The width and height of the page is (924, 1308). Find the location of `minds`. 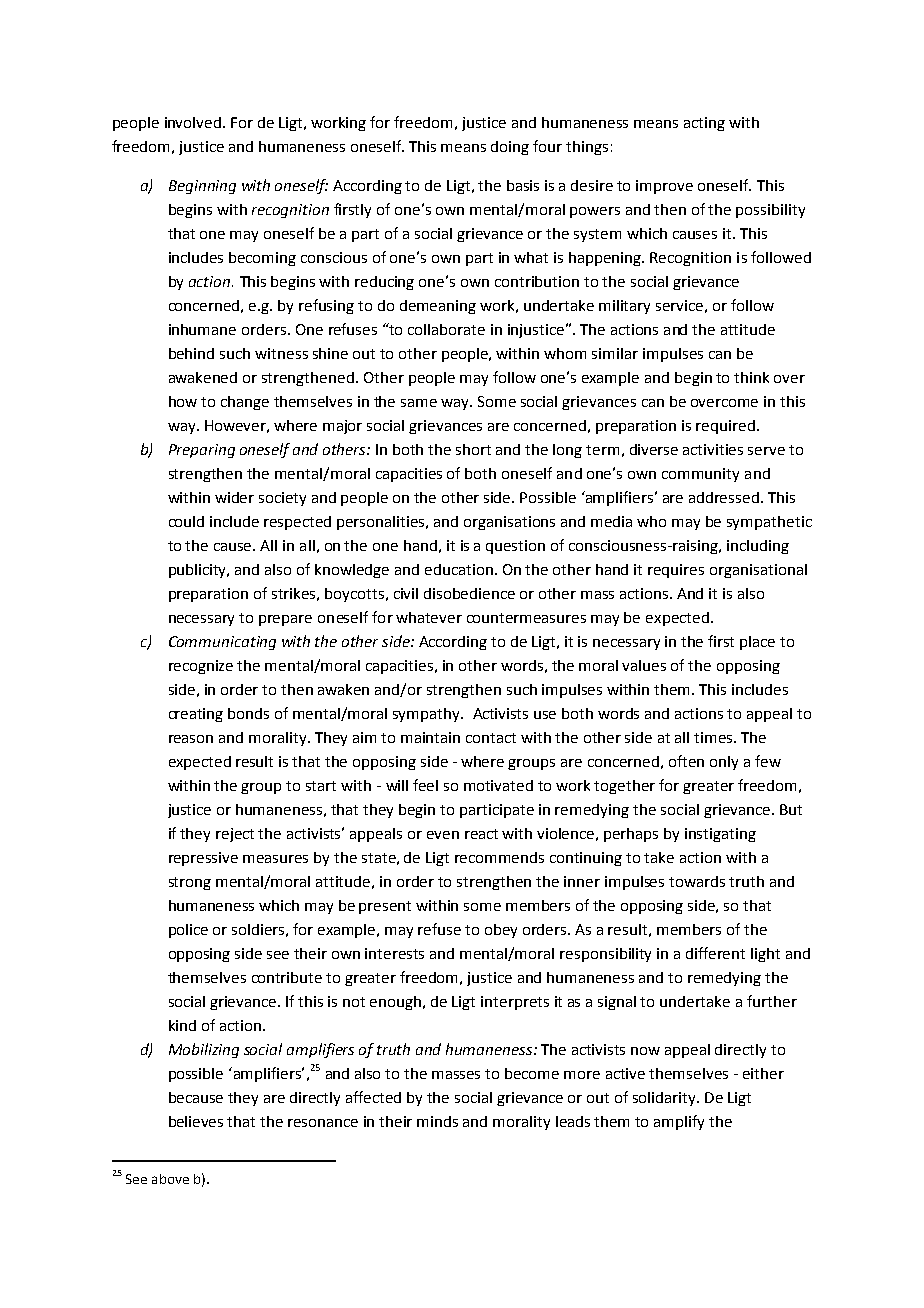

minds is located at coordinates (437, 1121).
